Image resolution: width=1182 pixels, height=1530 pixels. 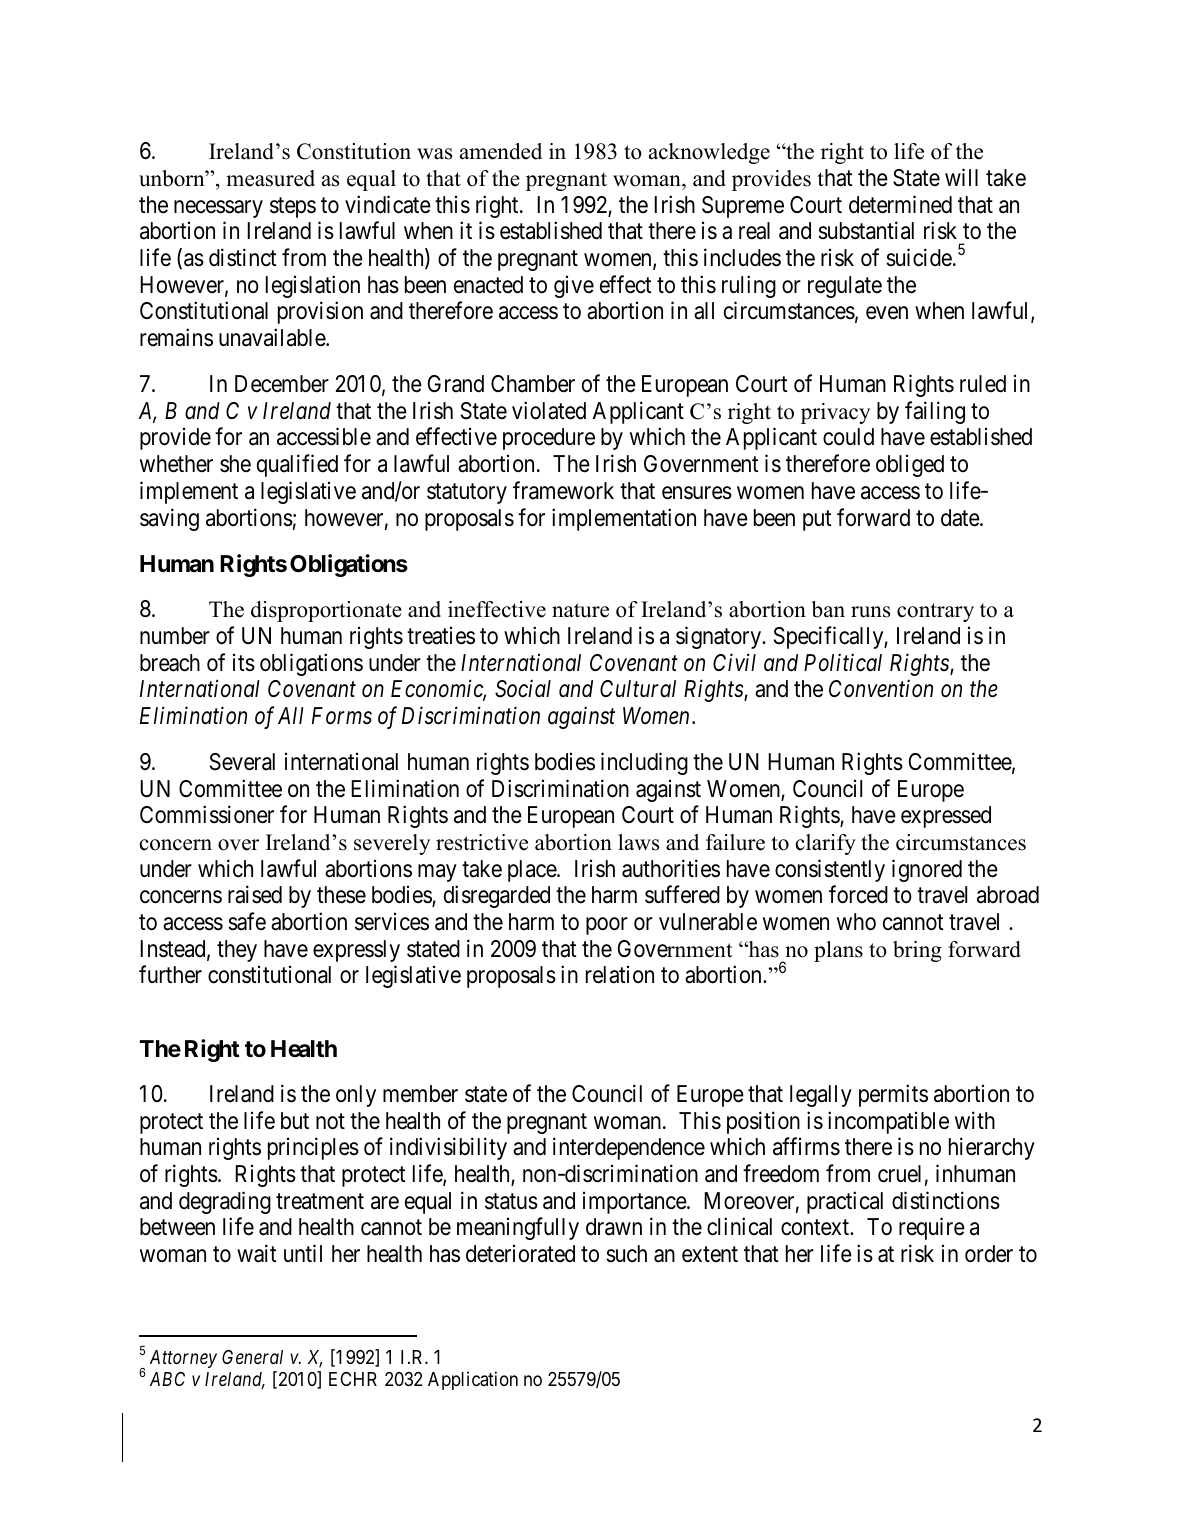 What do you see at coordinates (501, 151) in the screenshot?
I see `amended` at bounding box center [501, 151].
